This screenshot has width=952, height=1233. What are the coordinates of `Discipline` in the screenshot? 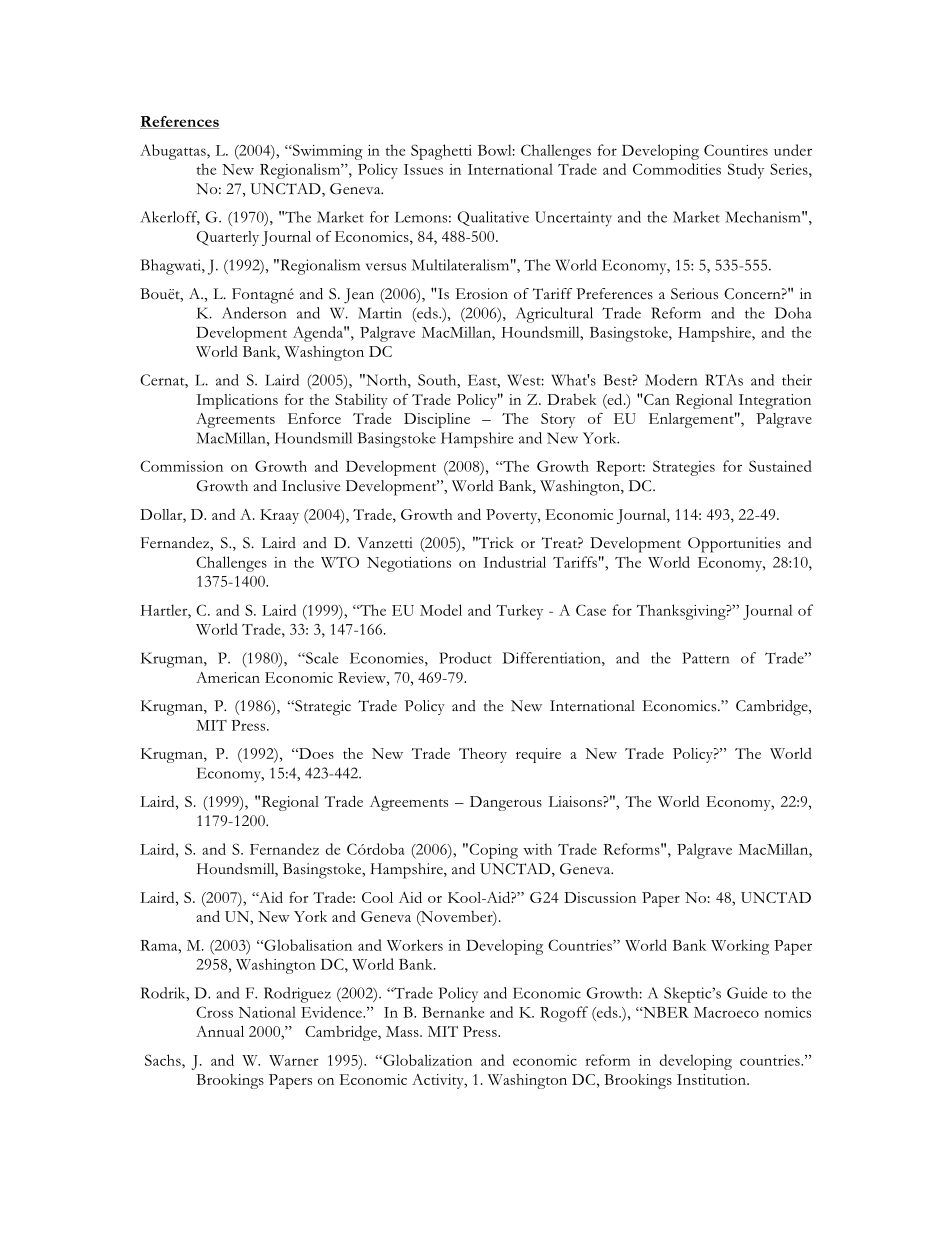 It's located at (437, 420).
